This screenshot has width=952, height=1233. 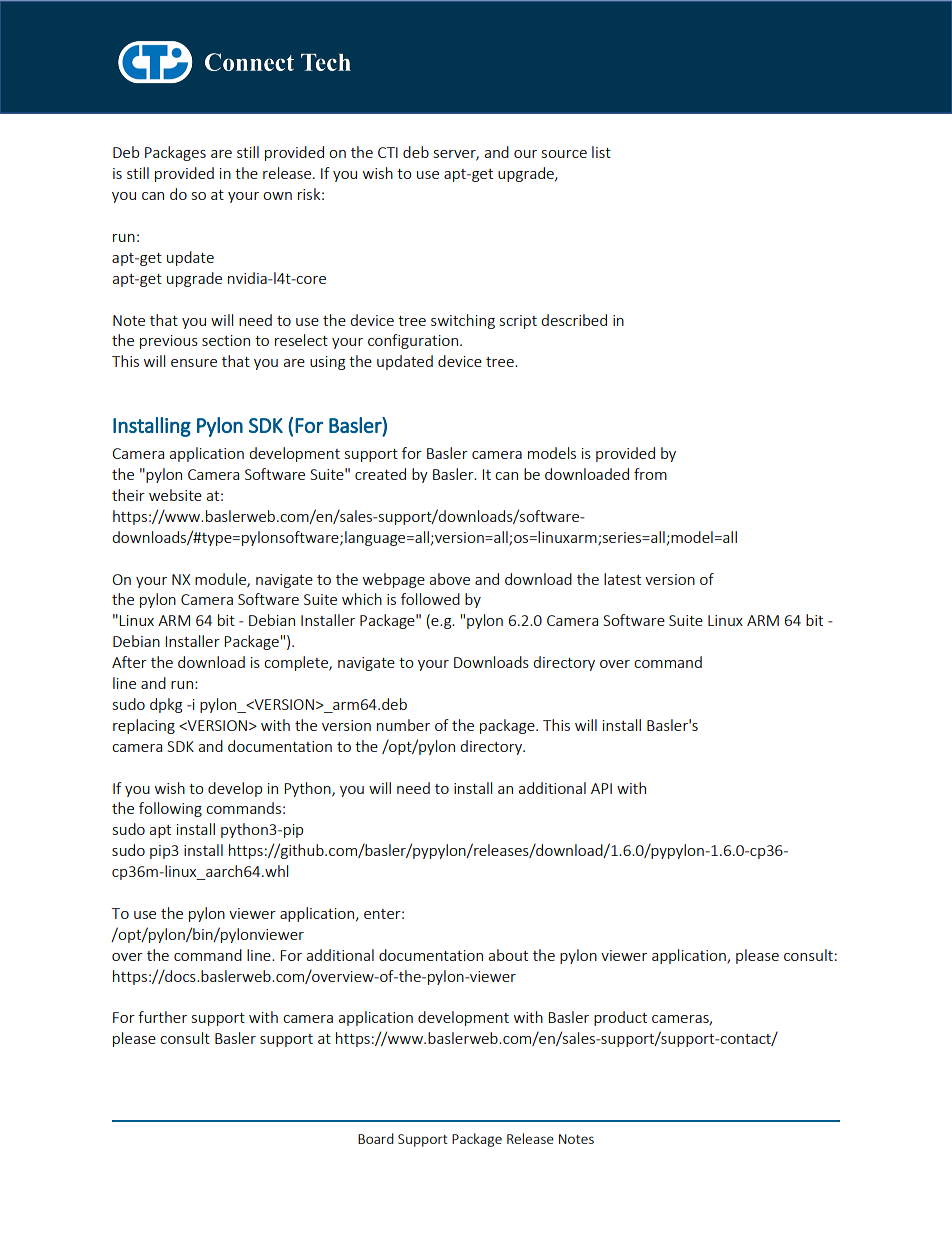 What do you see at coordinates (508, 955) in the screenshot?
I see `about` at bounding box center [508, 955].
